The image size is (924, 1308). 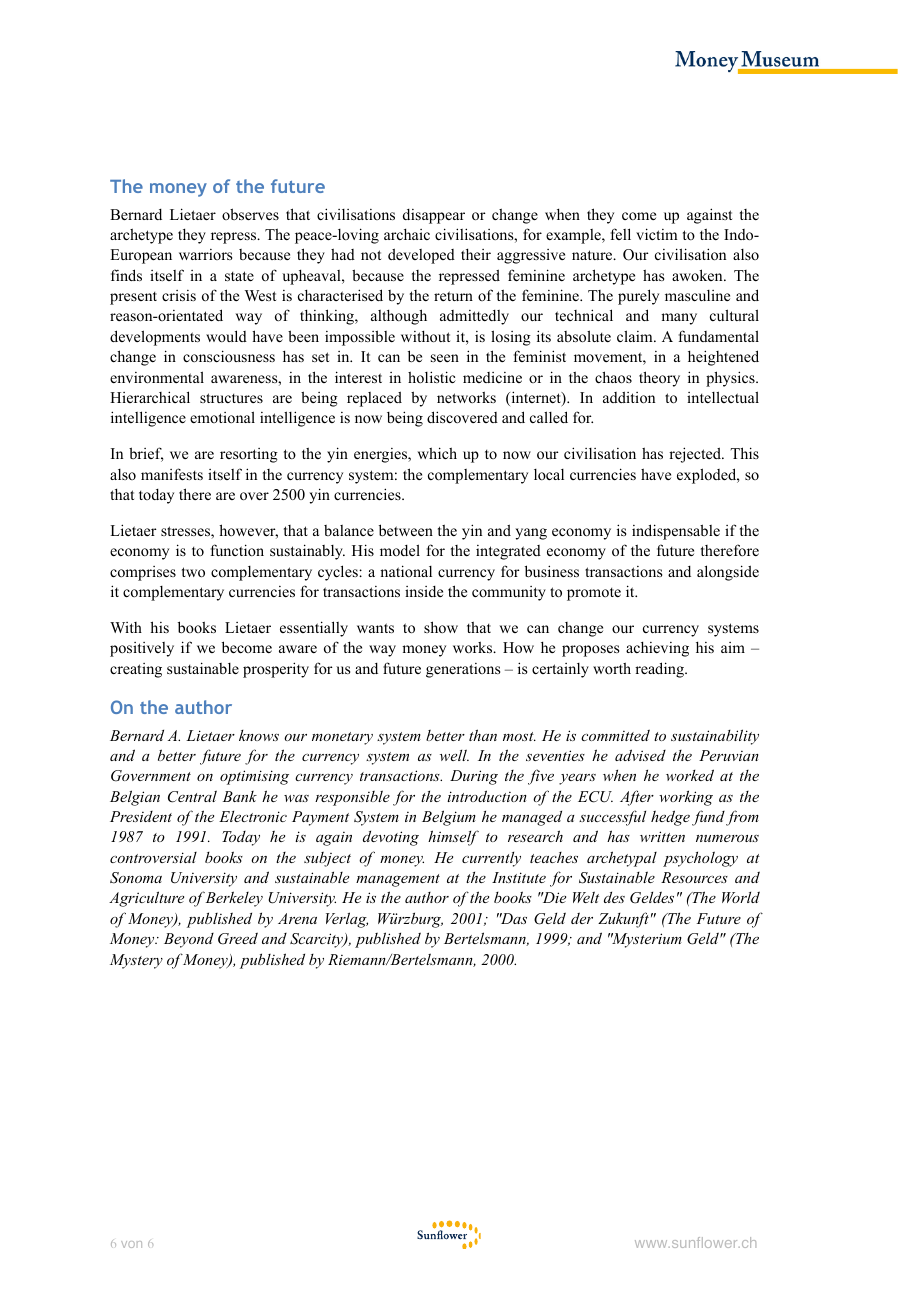 What do you see at coordinates (398, 880) in the page?
I see `management` at bounding box center [398, 880].
